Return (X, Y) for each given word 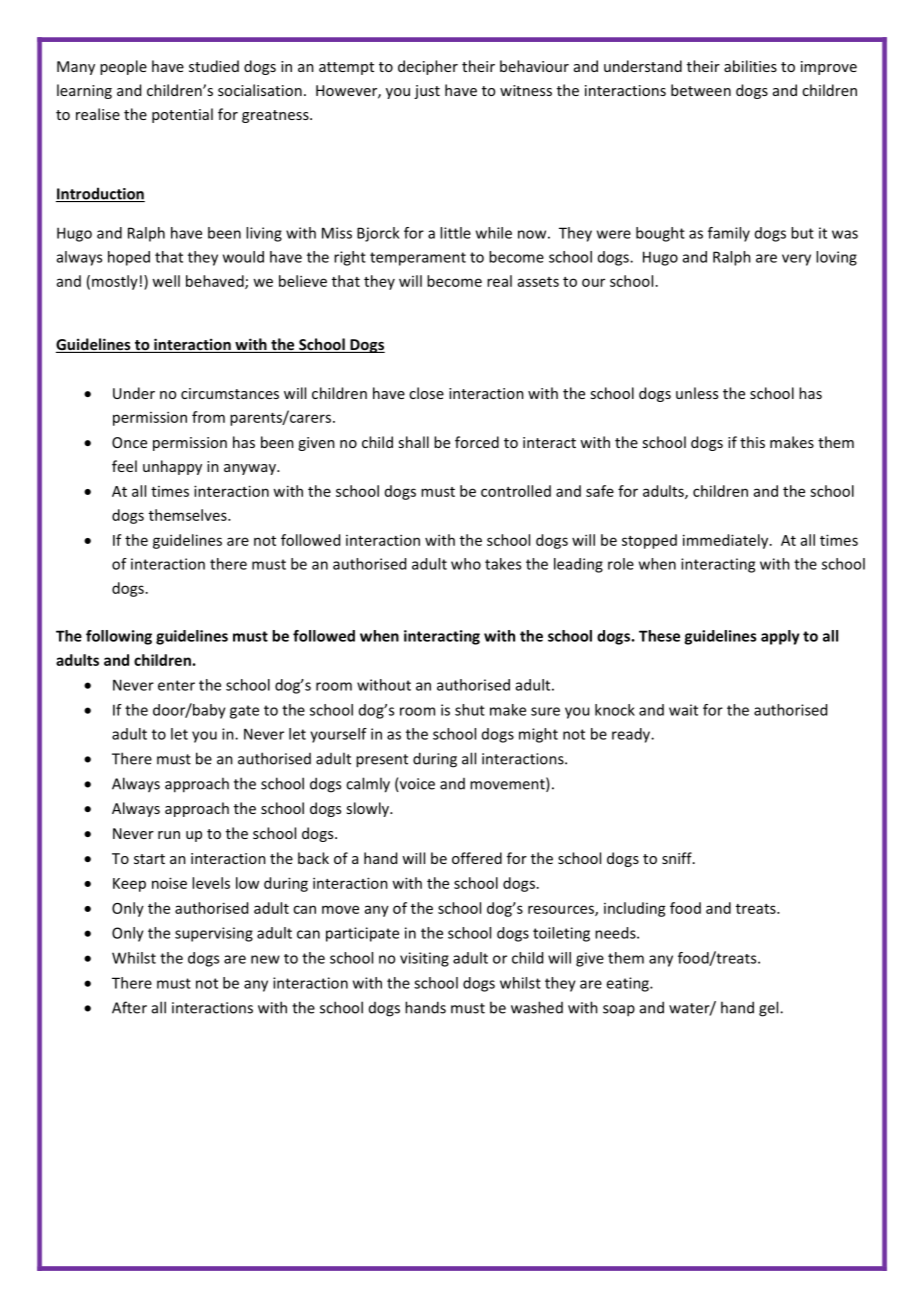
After (129, 1007)
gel (770, 1009)
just (427, 92)
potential (182, 115)
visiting (424, 959)
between (701, 90)
